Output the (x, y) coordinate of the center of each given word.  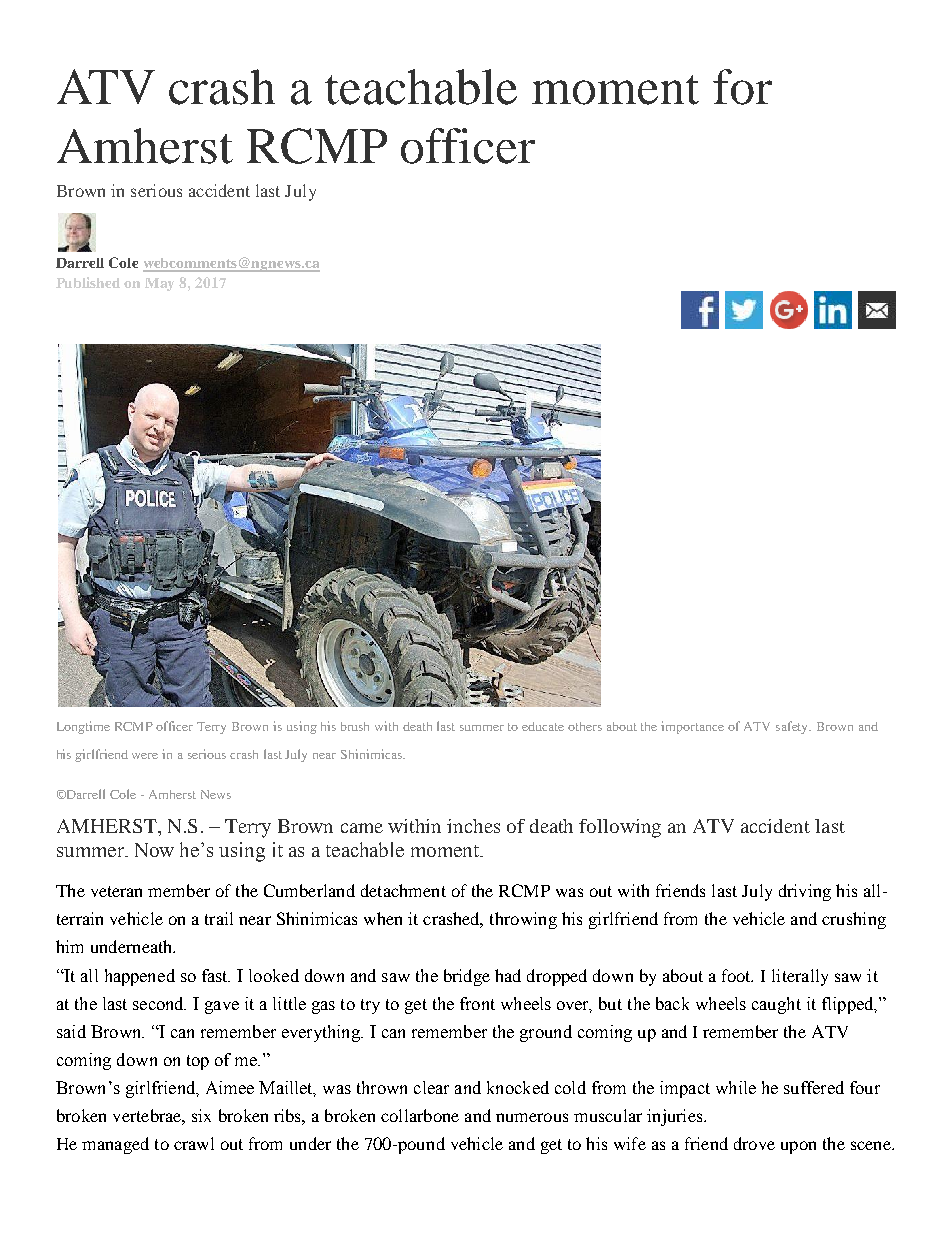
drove (754, 1143)
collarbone (420, 1115)
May (159, 284)
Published (88, 282)
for (742, 87)
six (201, 1115)
